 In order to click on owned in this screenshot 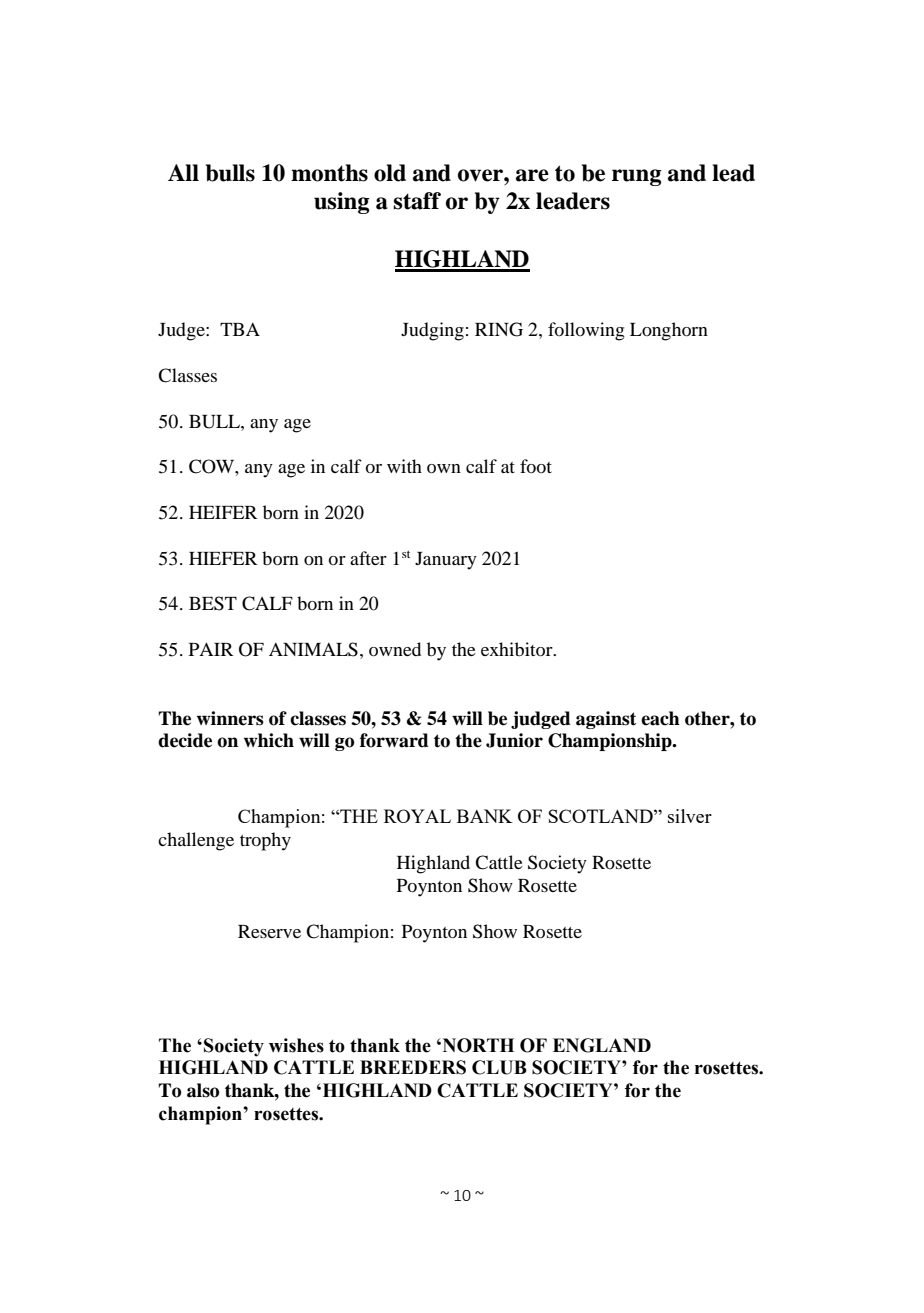, I will do `click(395, 649)`.
